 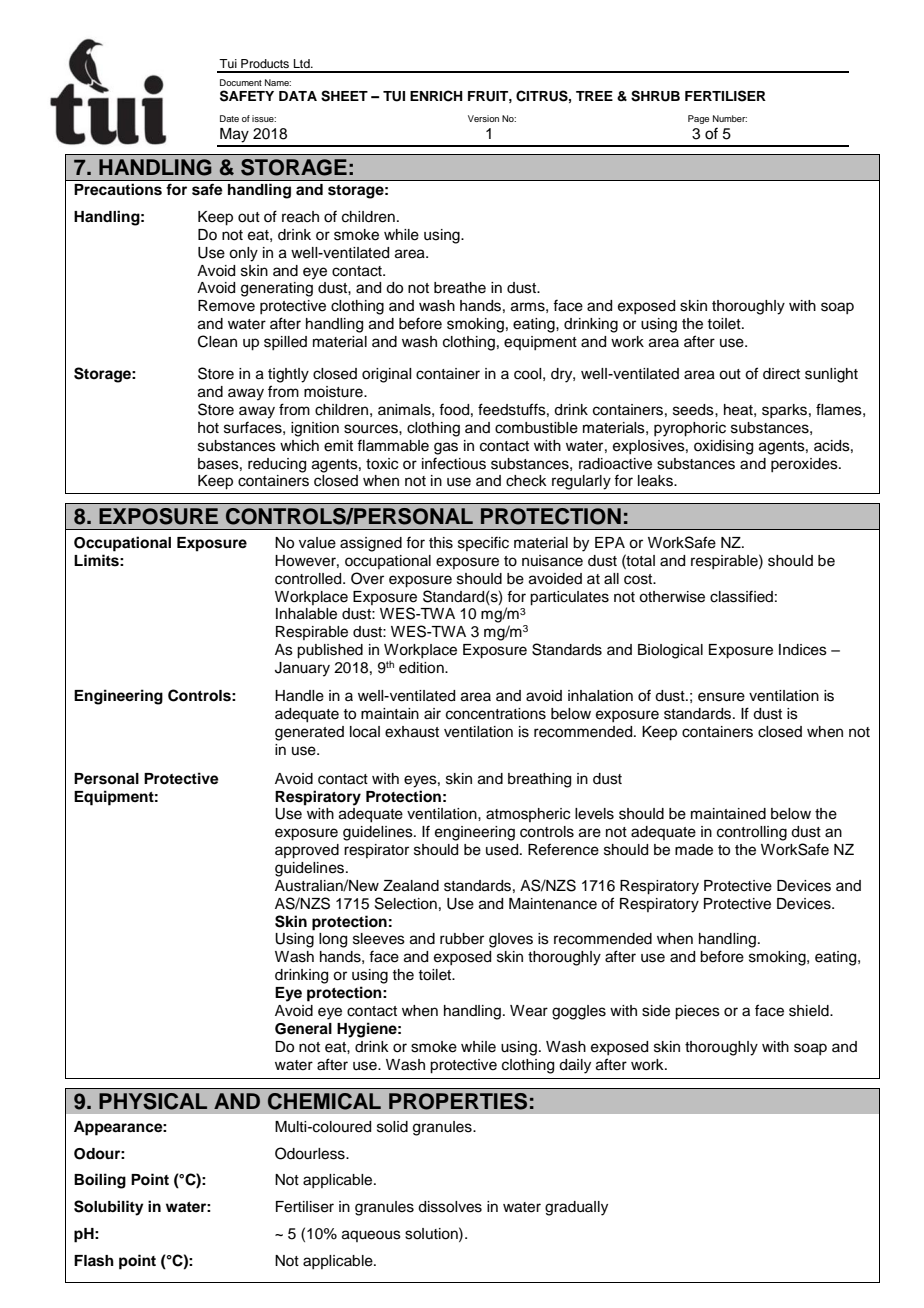 What do you see at coordinates (109, 1208) in the document?
I see `Solubility` at bounding box center [109, 1208].
